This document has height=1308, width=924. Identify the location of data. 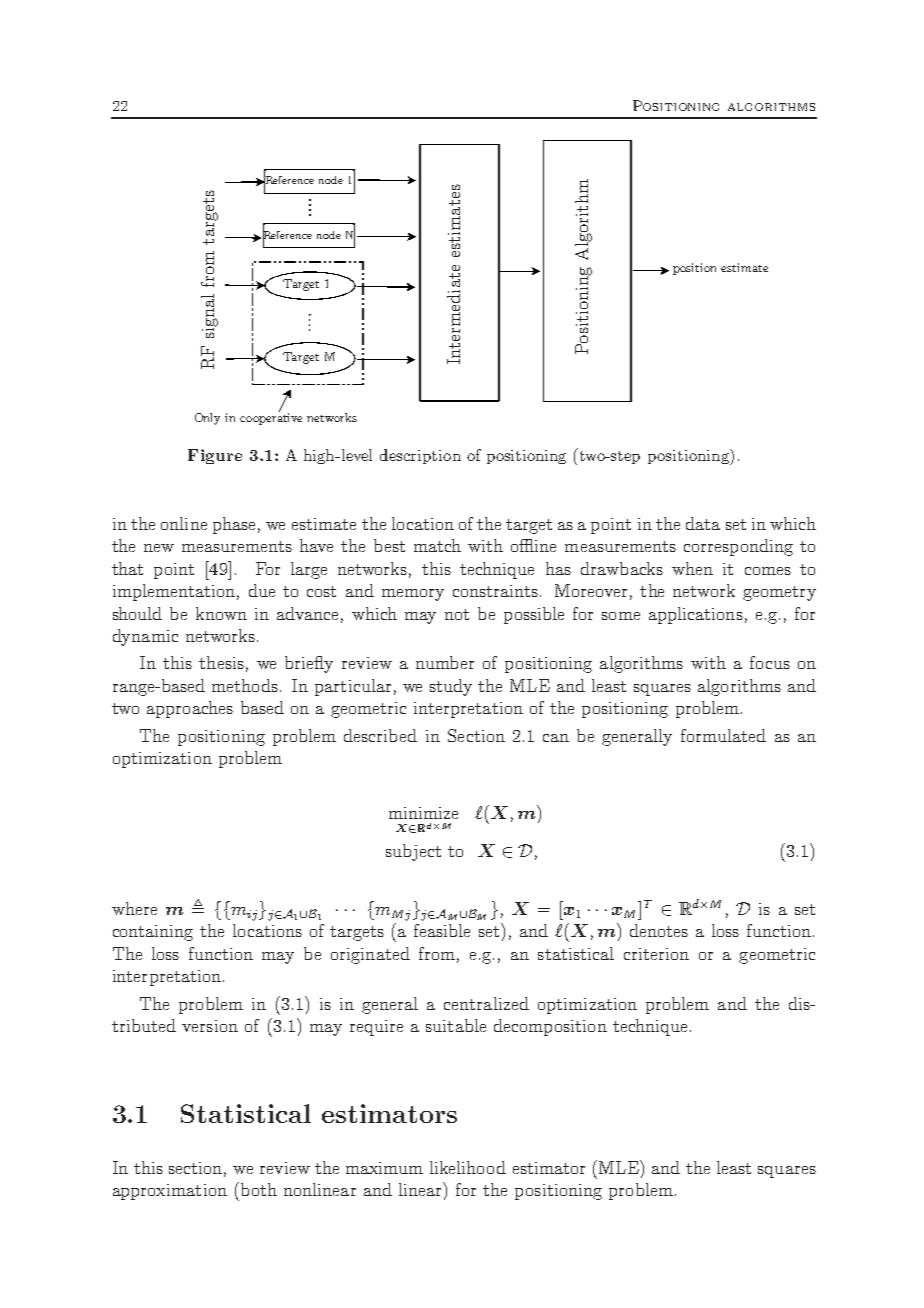
(703, 523).
